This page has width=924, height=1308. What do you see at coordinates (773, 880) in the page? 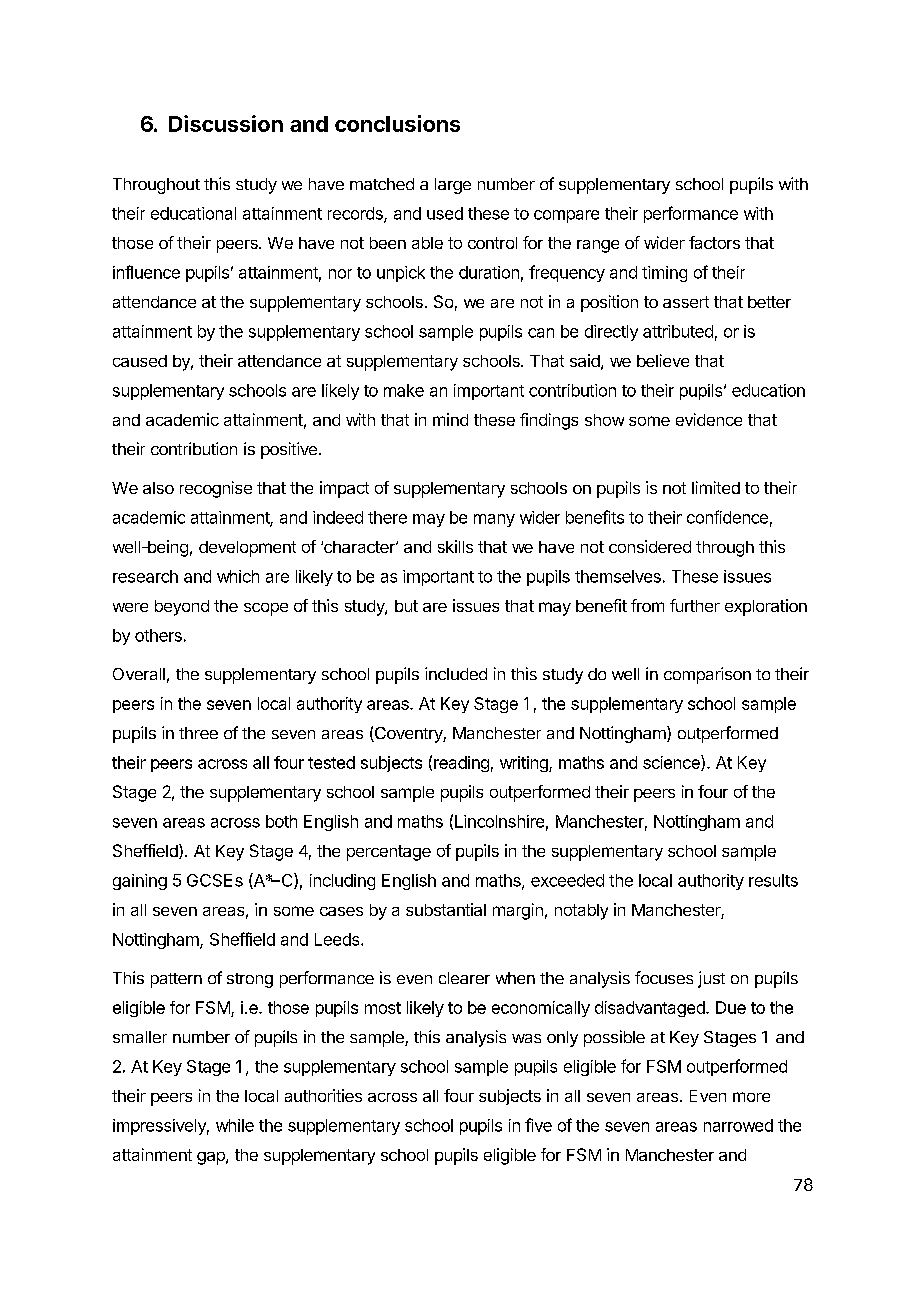
I see `results` at bounding box center [773, 880].
